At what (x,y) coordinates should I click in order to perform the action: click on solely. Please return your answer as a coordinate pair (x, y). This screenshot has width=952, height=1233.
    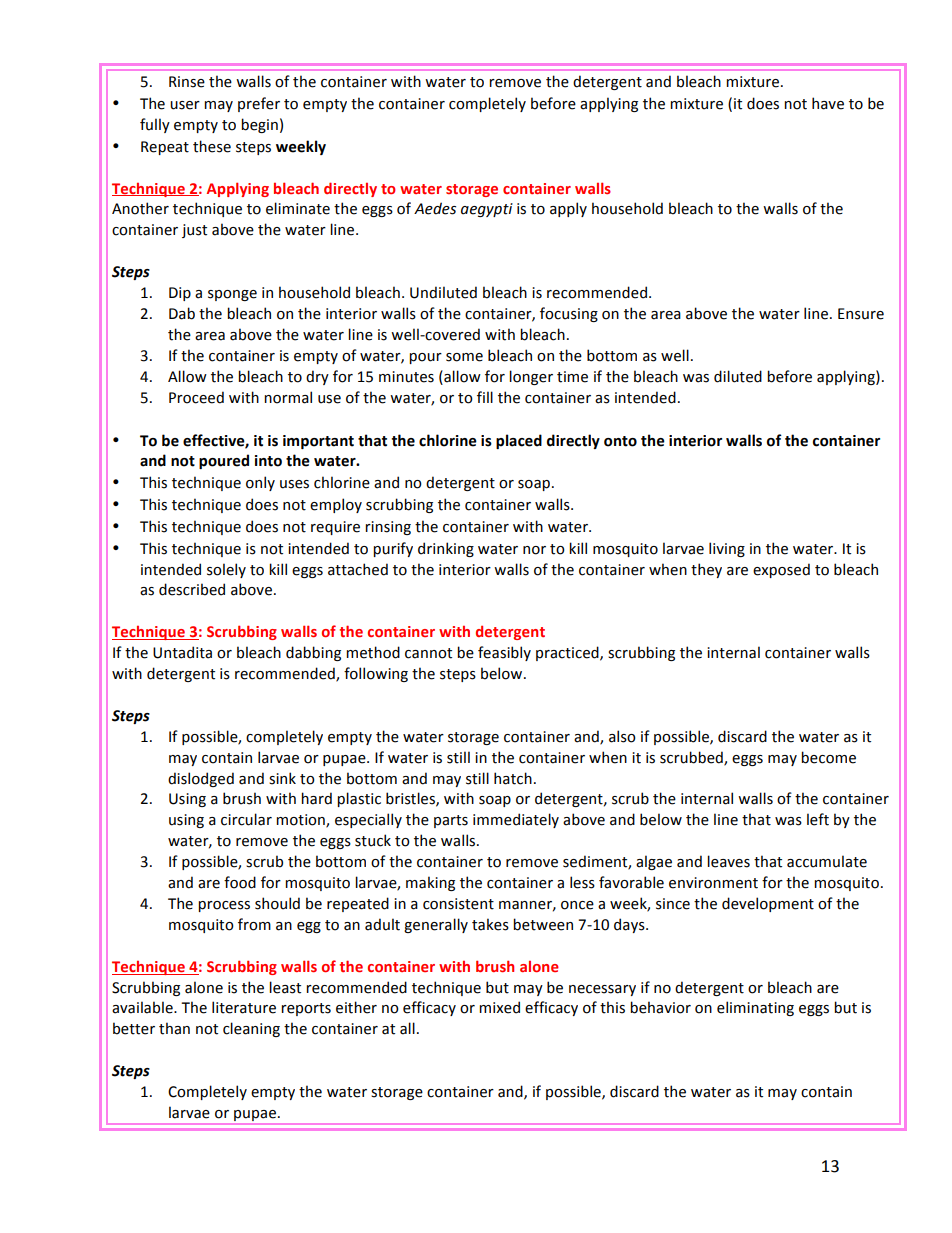
    Looking at the image, I should click on (226, 570).
